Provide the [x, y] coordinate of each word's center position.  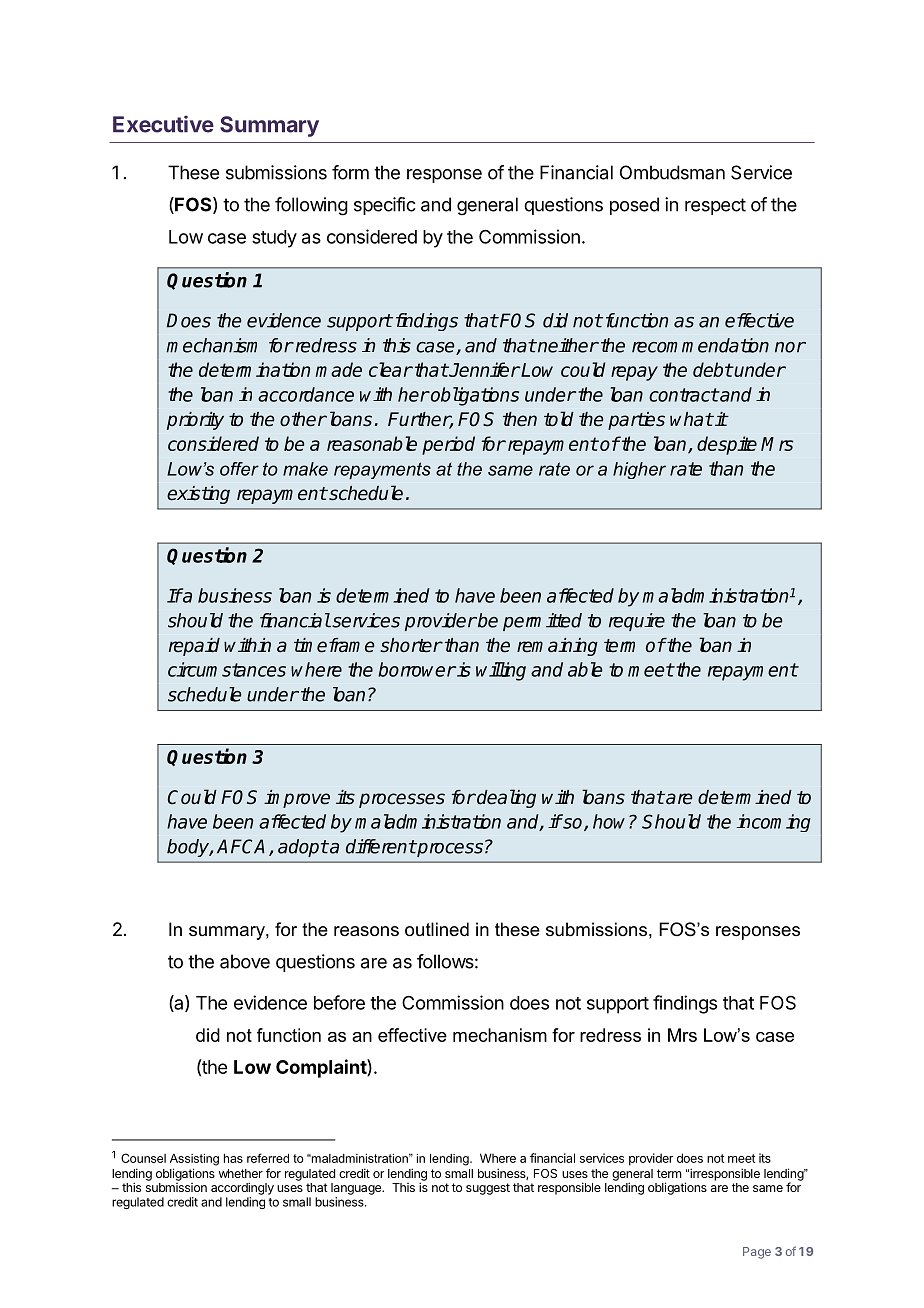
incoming [773, 823]
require [637, 622]
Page [757, 1253]
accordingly [242, 1188]
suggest [488, 1189]
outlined [437, 929]
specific [385, 206]
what [691, 419]
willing [501, 671]
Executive [163, 124]
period [448, 445]
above [245, 961]
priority [195, 421]
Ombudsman [672, 172]
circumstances [227, 669]
